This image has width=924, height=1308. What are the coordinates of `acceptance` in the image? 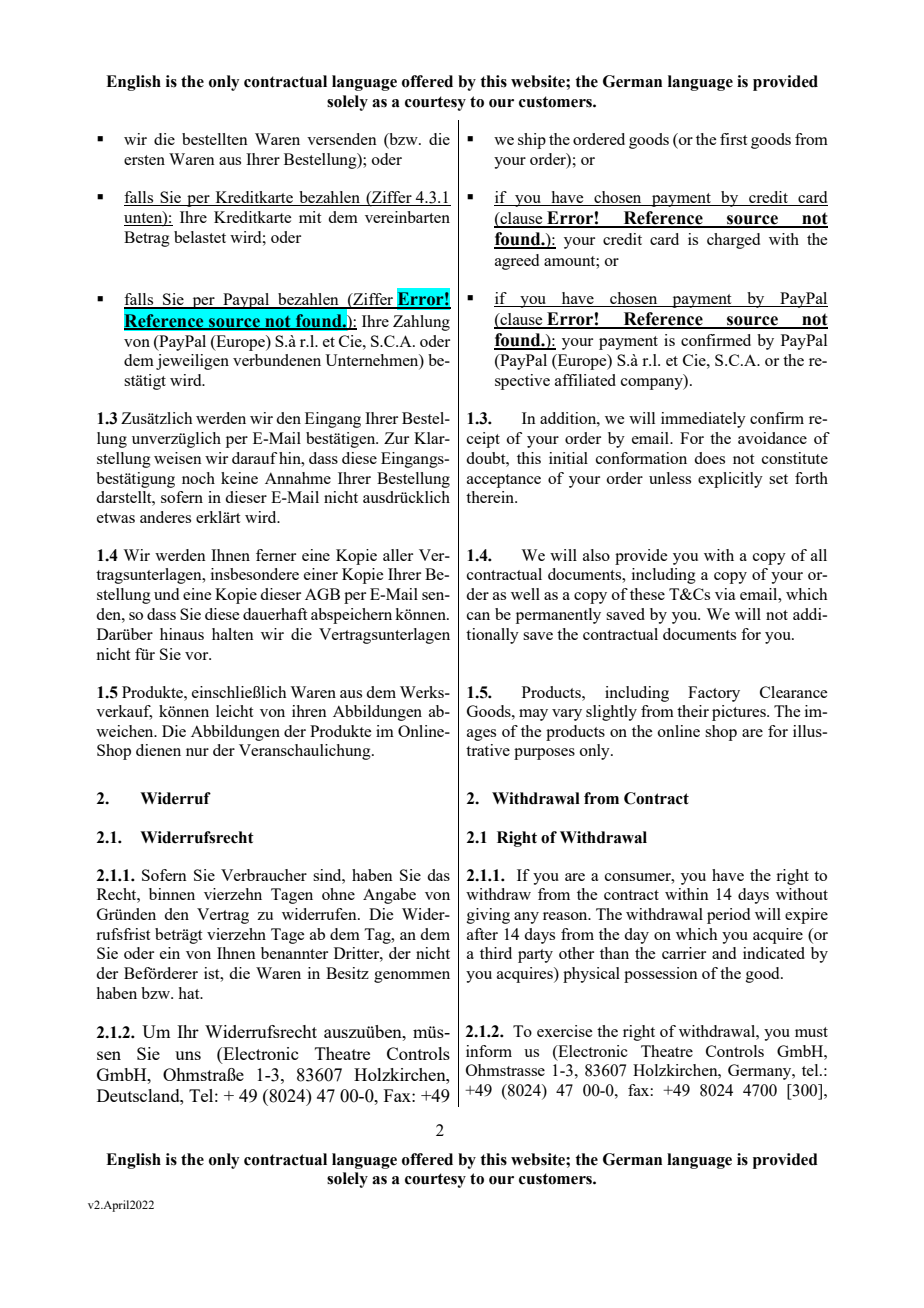 It's located at (504, 481).
